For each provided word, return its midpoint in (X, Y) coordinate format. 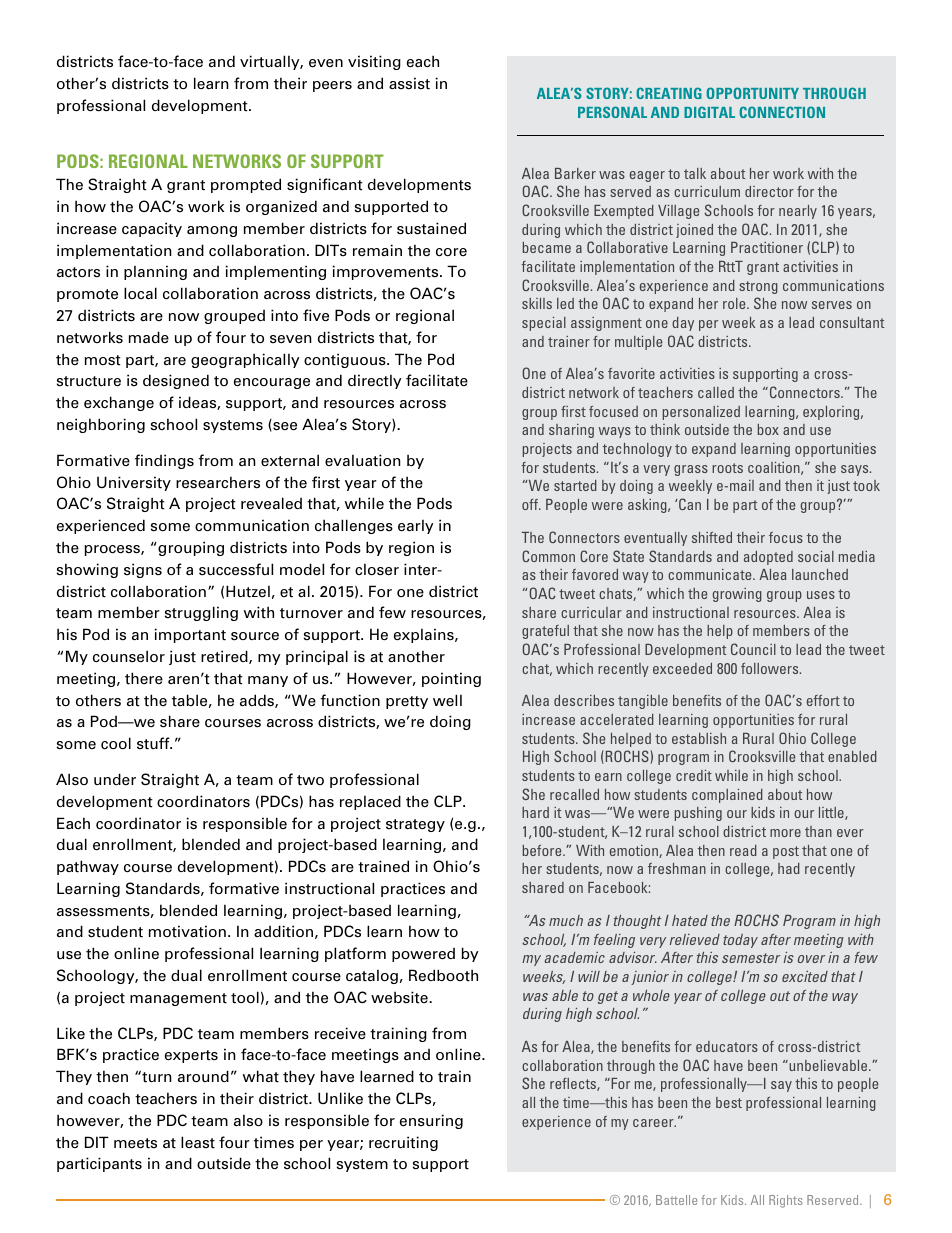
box (768, 429)
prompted (246, 185)
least (198, 1142)
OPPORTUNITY (752, 93)
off (531, 504)
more (785, 833)
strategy (415, 825)
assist (409, 83)
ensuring (431, 1121)
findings (164, 461)
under (115, 779)
